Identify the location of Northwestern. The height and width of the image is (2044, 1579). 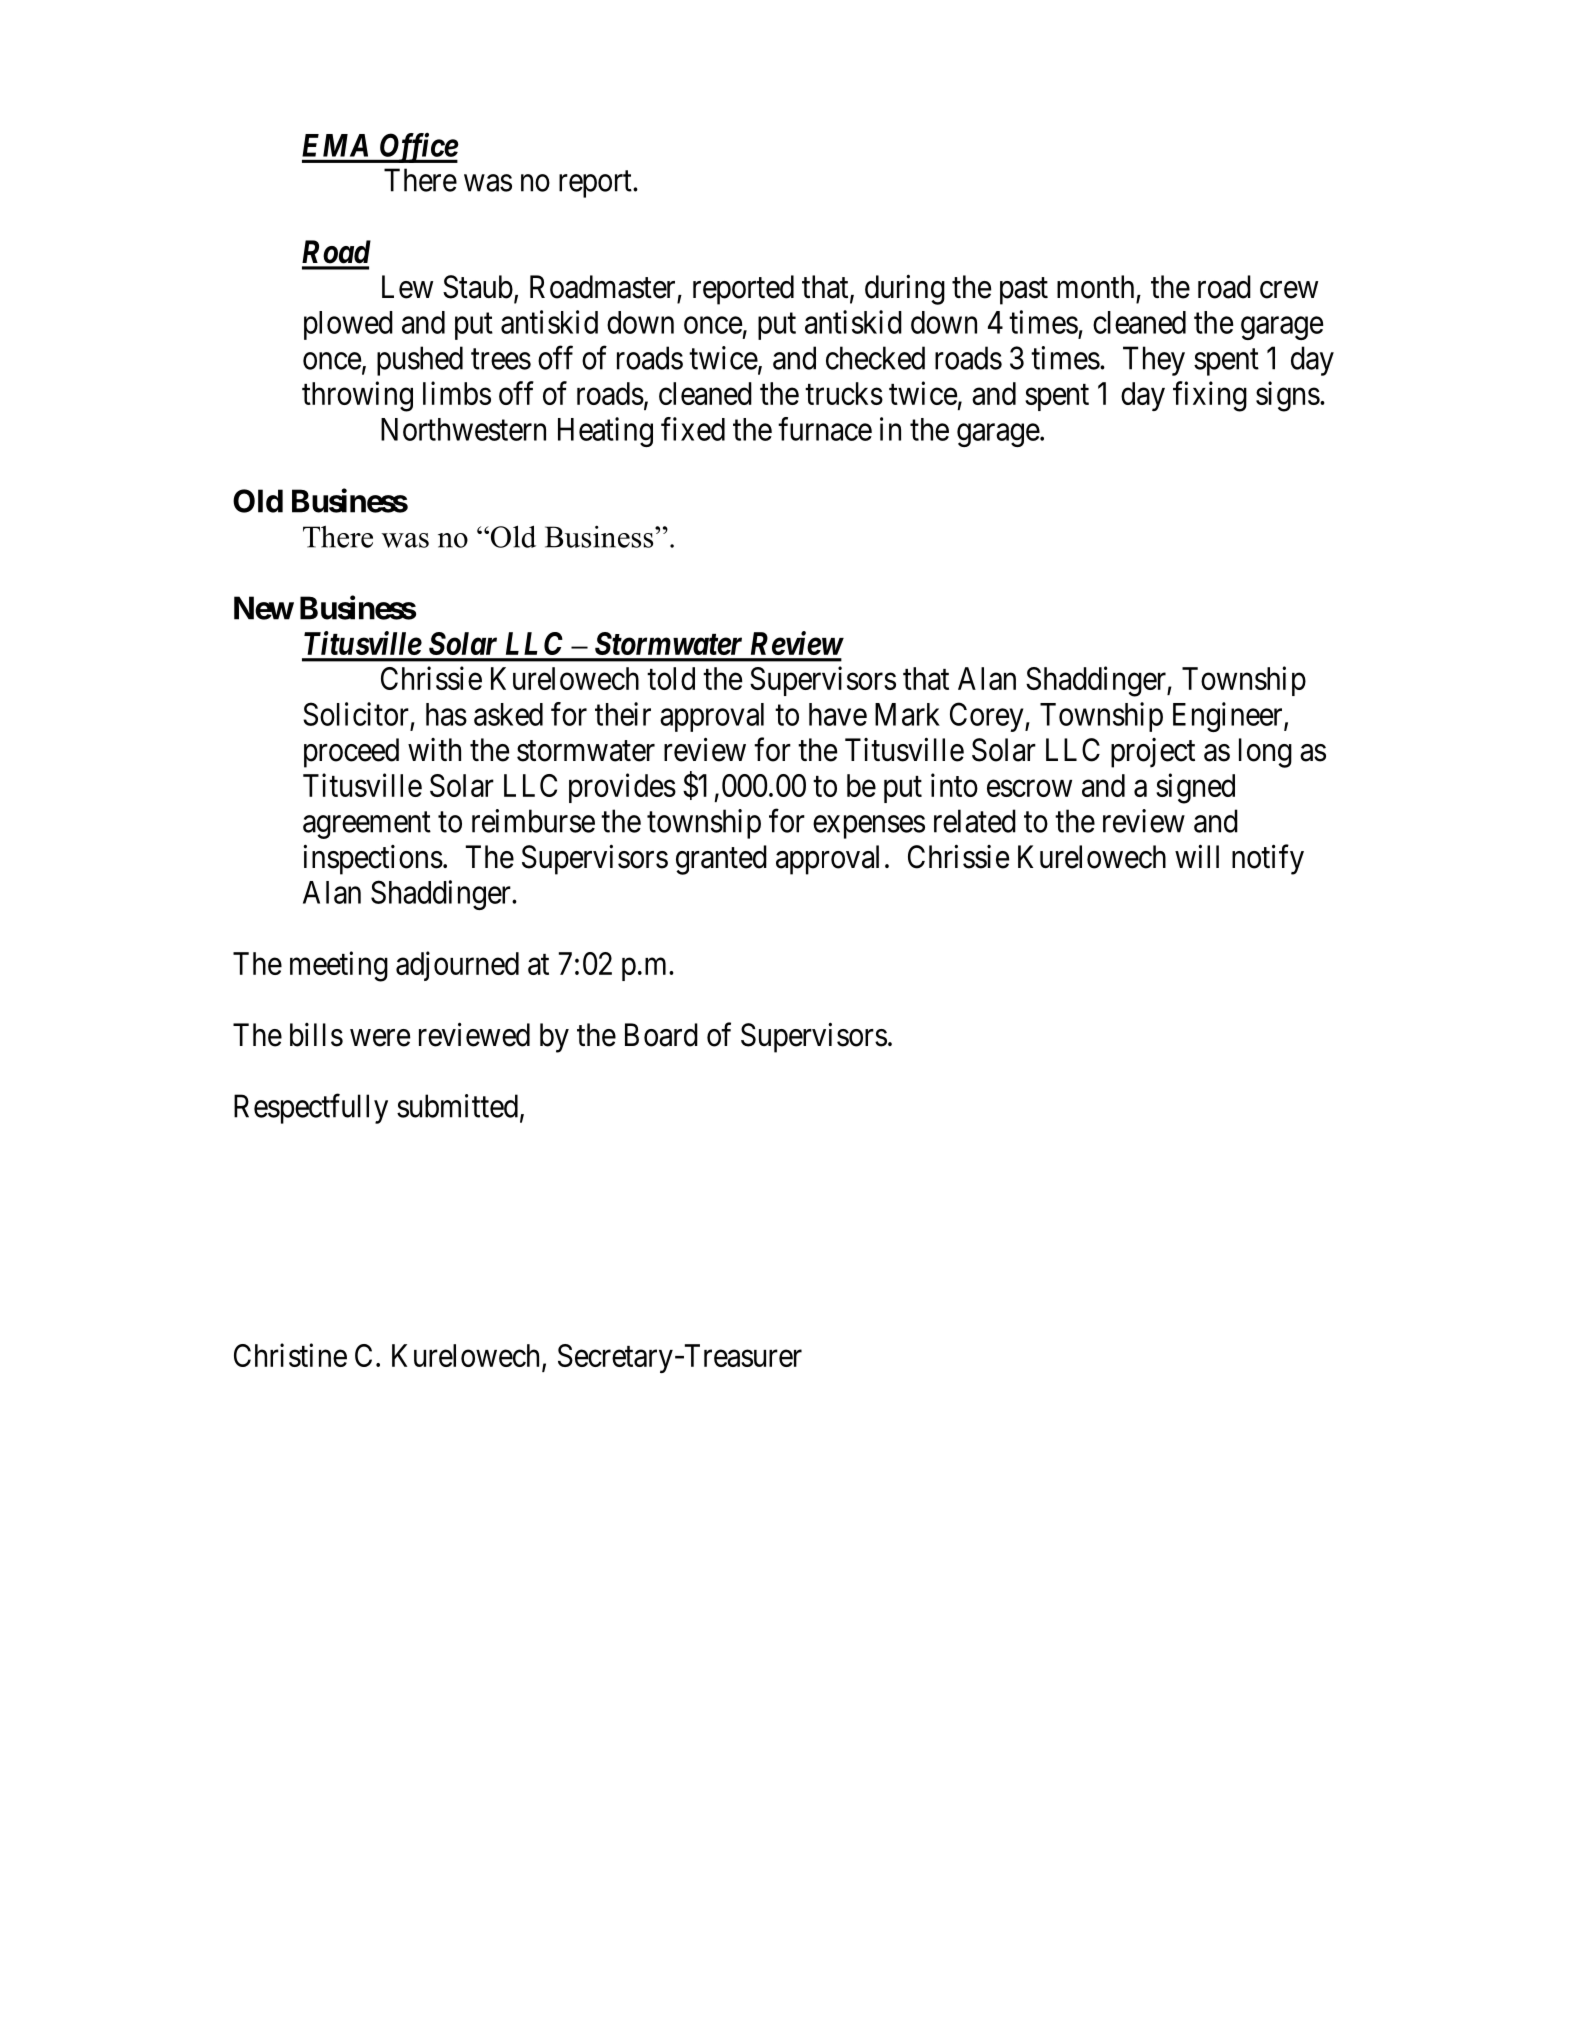
(463, 429).
